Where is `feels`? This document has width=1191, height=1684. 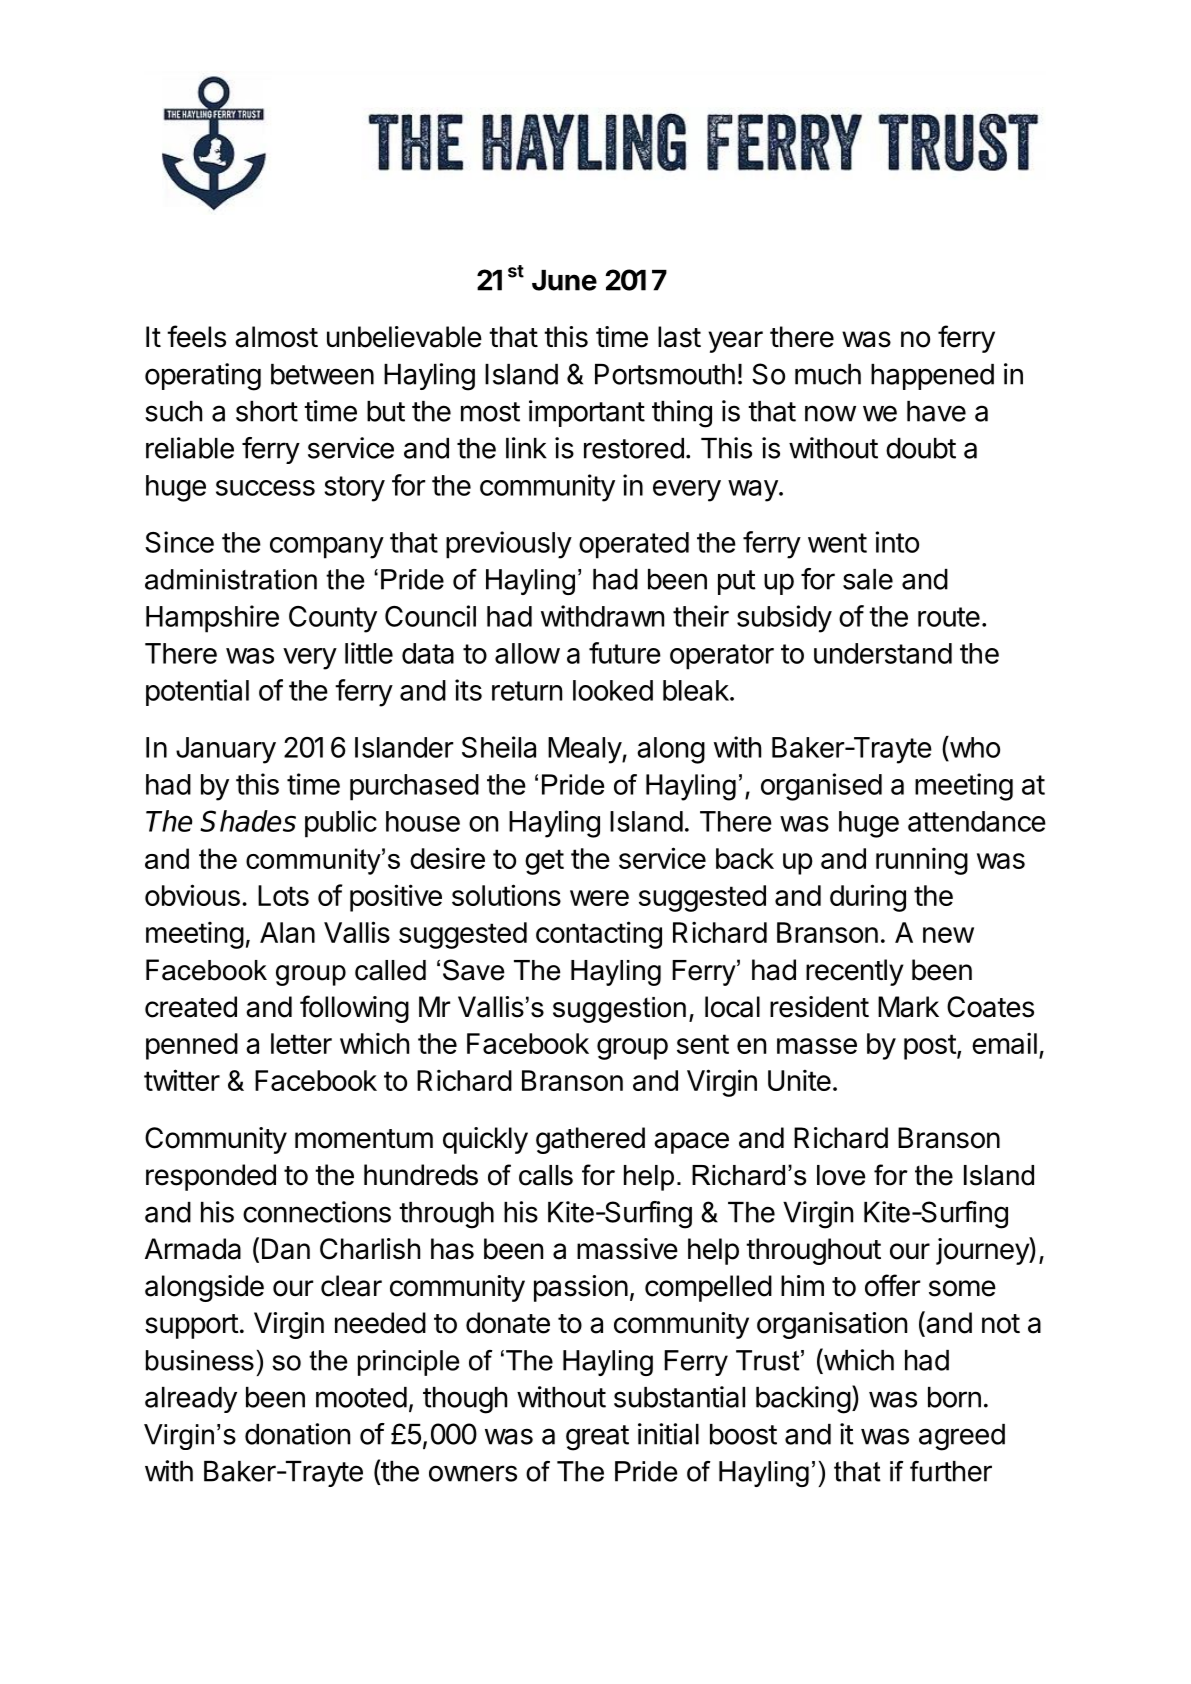
feels is located at coordinates (196, 336).
